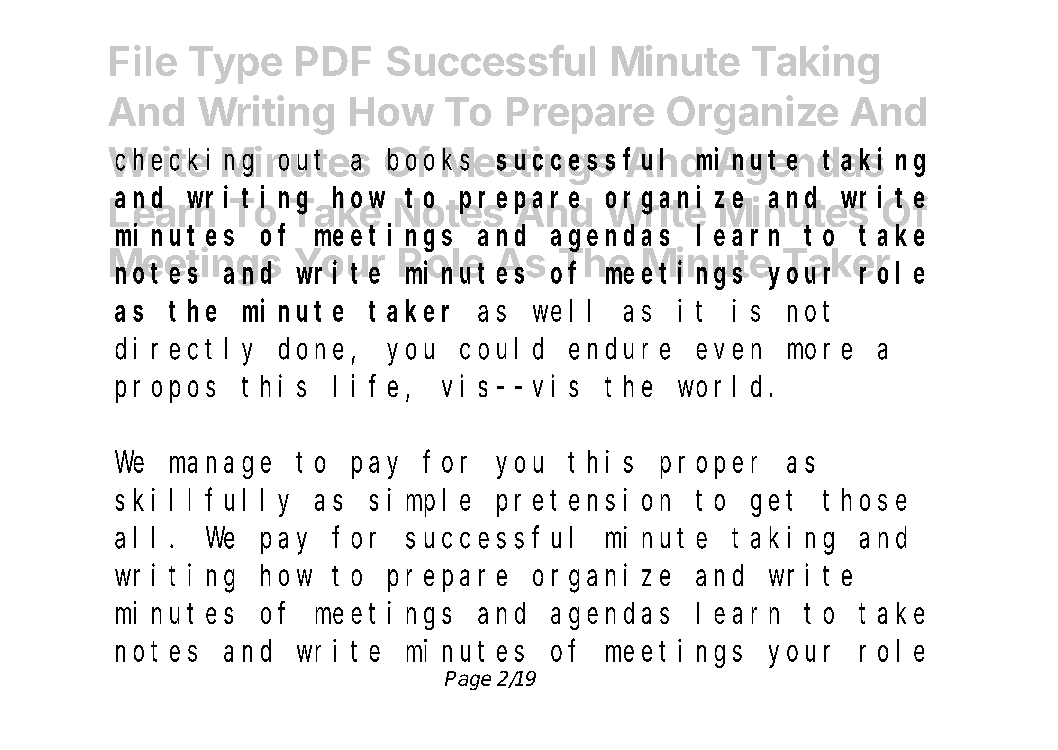 Image resolution: width=1058 pixels, height=750 pixels. What do you see at coordinates (729, 351) in the screenshot?
I see `even` at bounding box center [729, 351].
